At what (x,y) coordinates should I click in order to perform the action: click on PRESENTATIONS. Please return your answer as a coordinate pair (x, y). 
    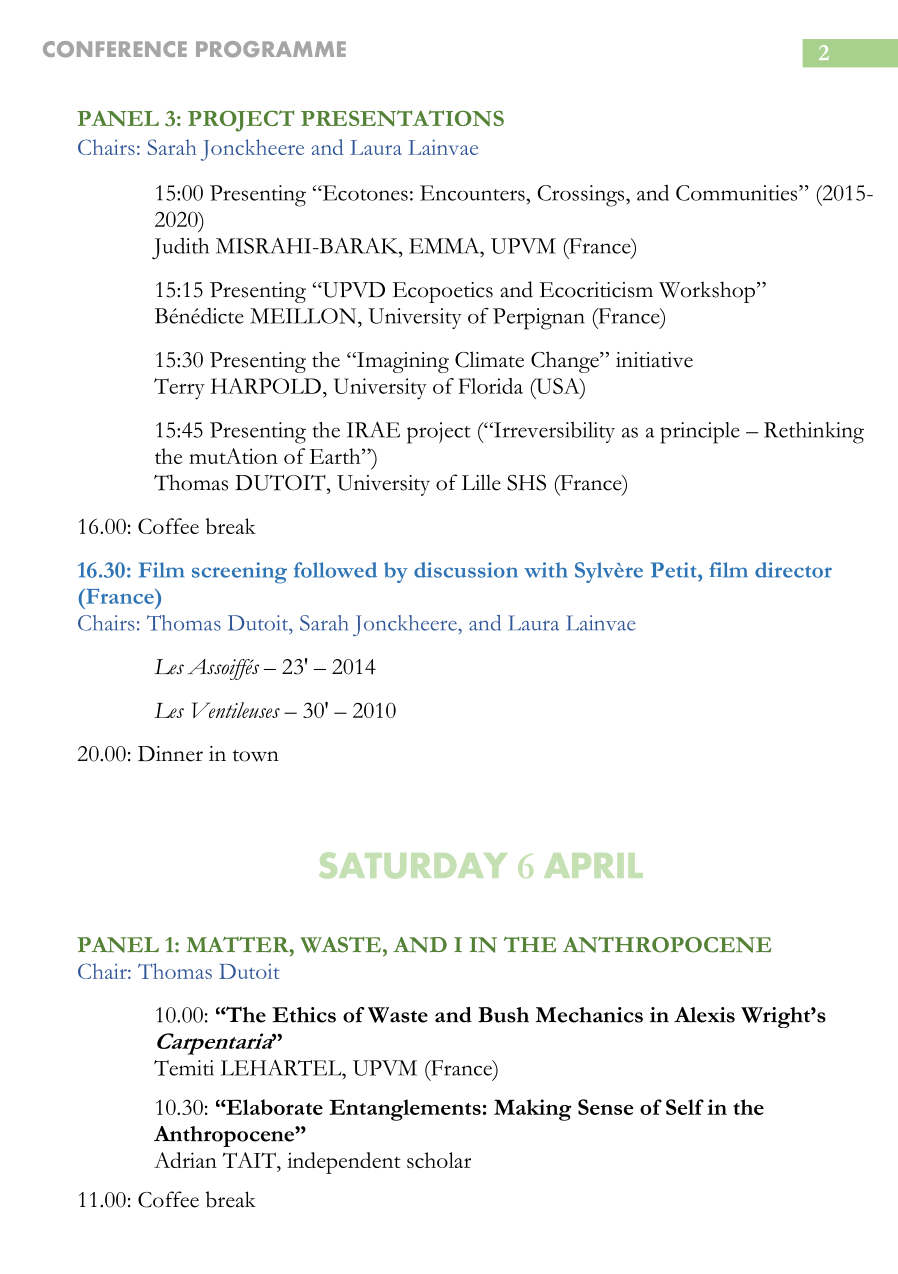
    Looking at the image, I should click on (402, 118).
